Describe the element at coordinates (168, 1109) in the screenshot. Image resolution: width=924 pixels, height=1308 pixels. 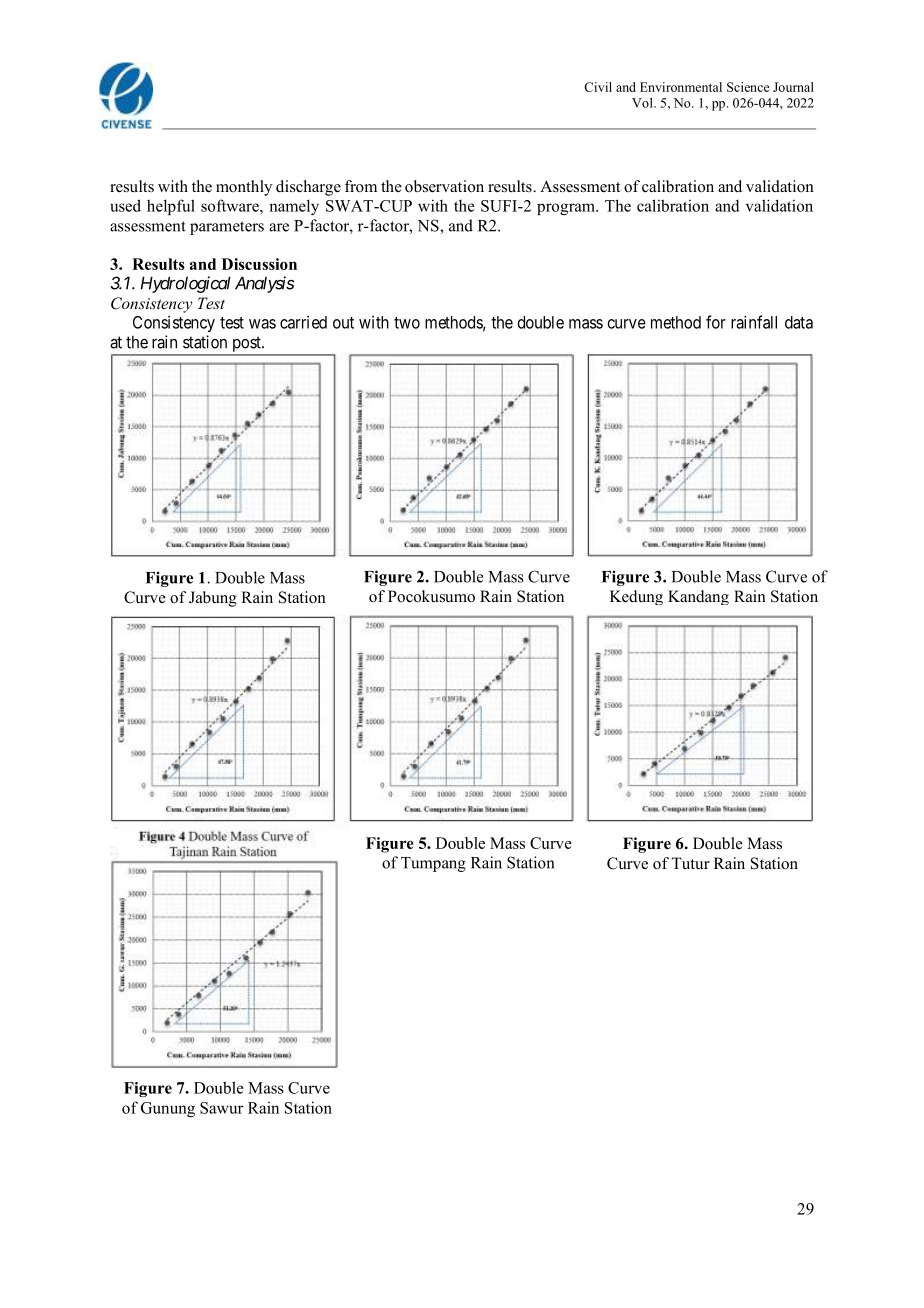
I see `Gunung` at that location.
